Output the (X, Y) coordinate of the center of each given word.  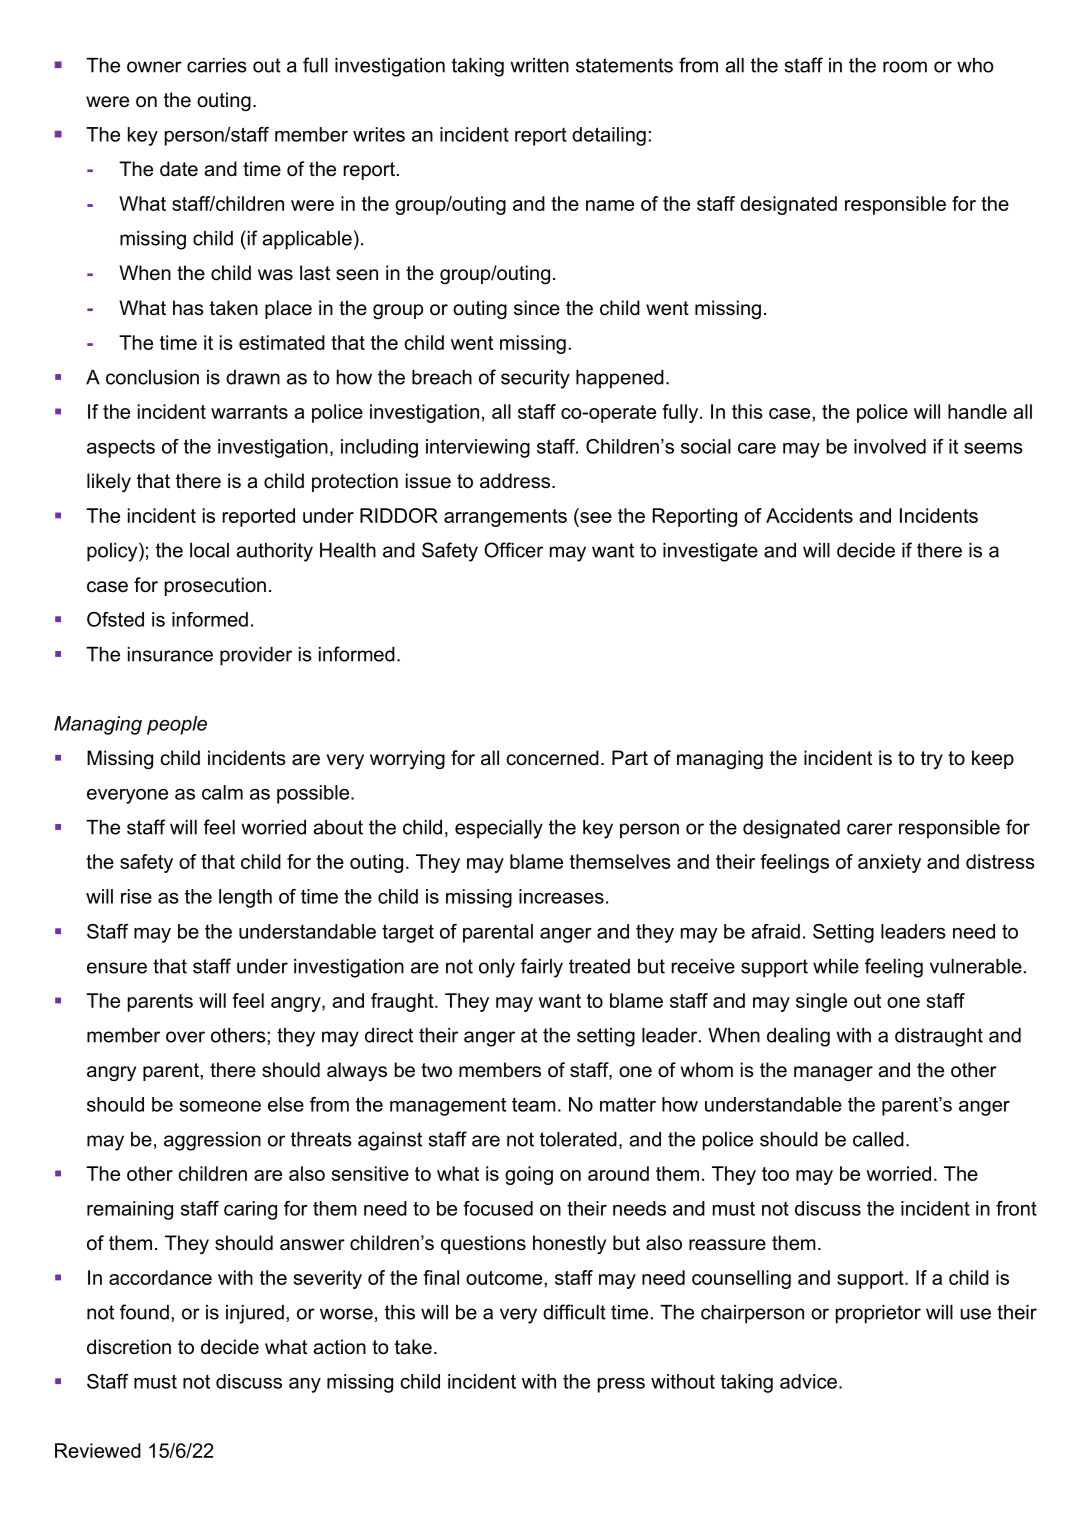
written (539, 65)
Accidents (809, 515)
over (185, 1037)
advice (808, 1381)
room (905, 67)
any (305, 1385)
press (621, 1385)
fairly (542, 968)
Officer (513, 550)
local (209, 550)
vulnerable (976, 966)
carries (217, 65)
